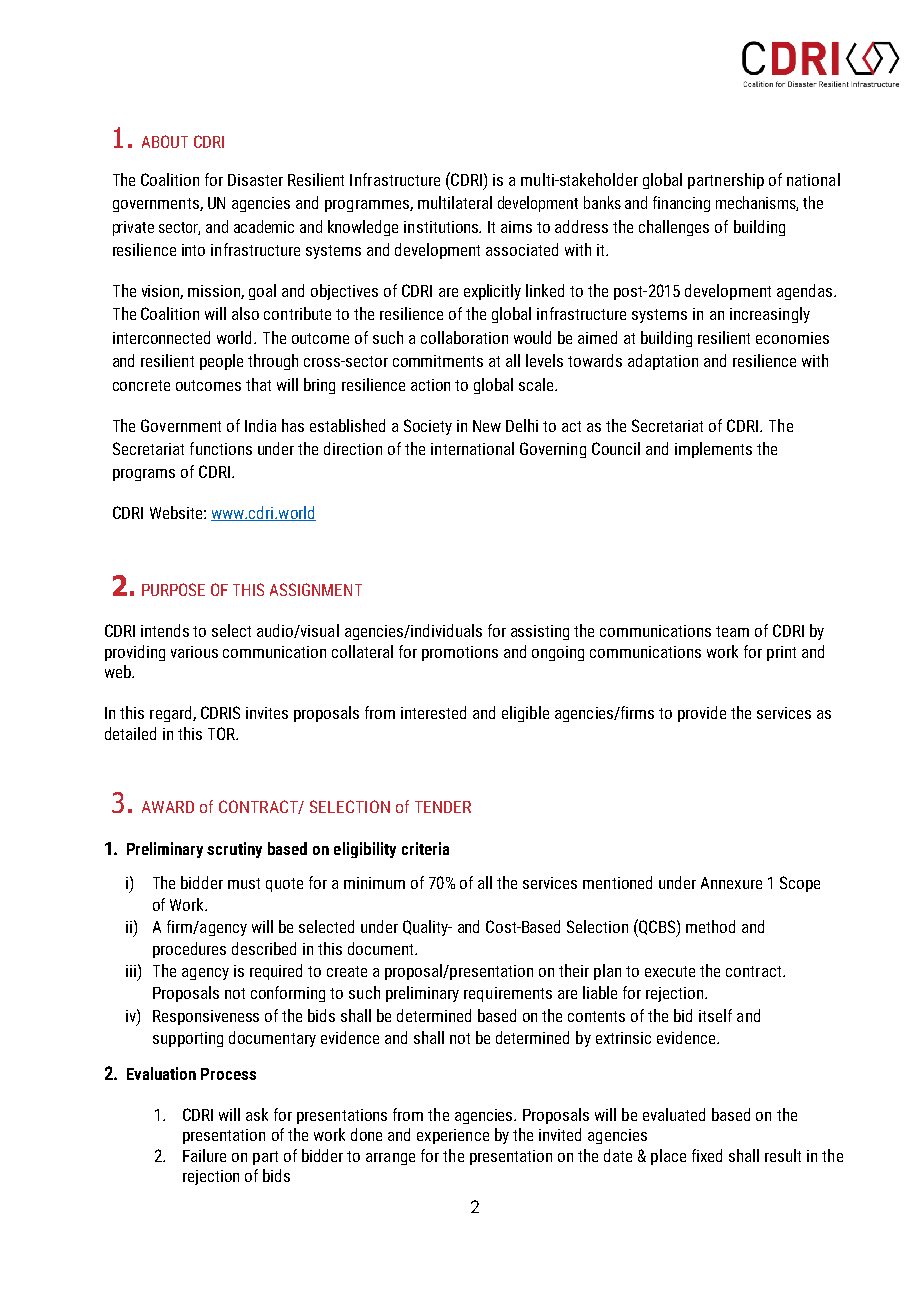 Image resolution: width=924 pixels, height=1309 pixels. I want to click on assisting, so click(540, 632).
